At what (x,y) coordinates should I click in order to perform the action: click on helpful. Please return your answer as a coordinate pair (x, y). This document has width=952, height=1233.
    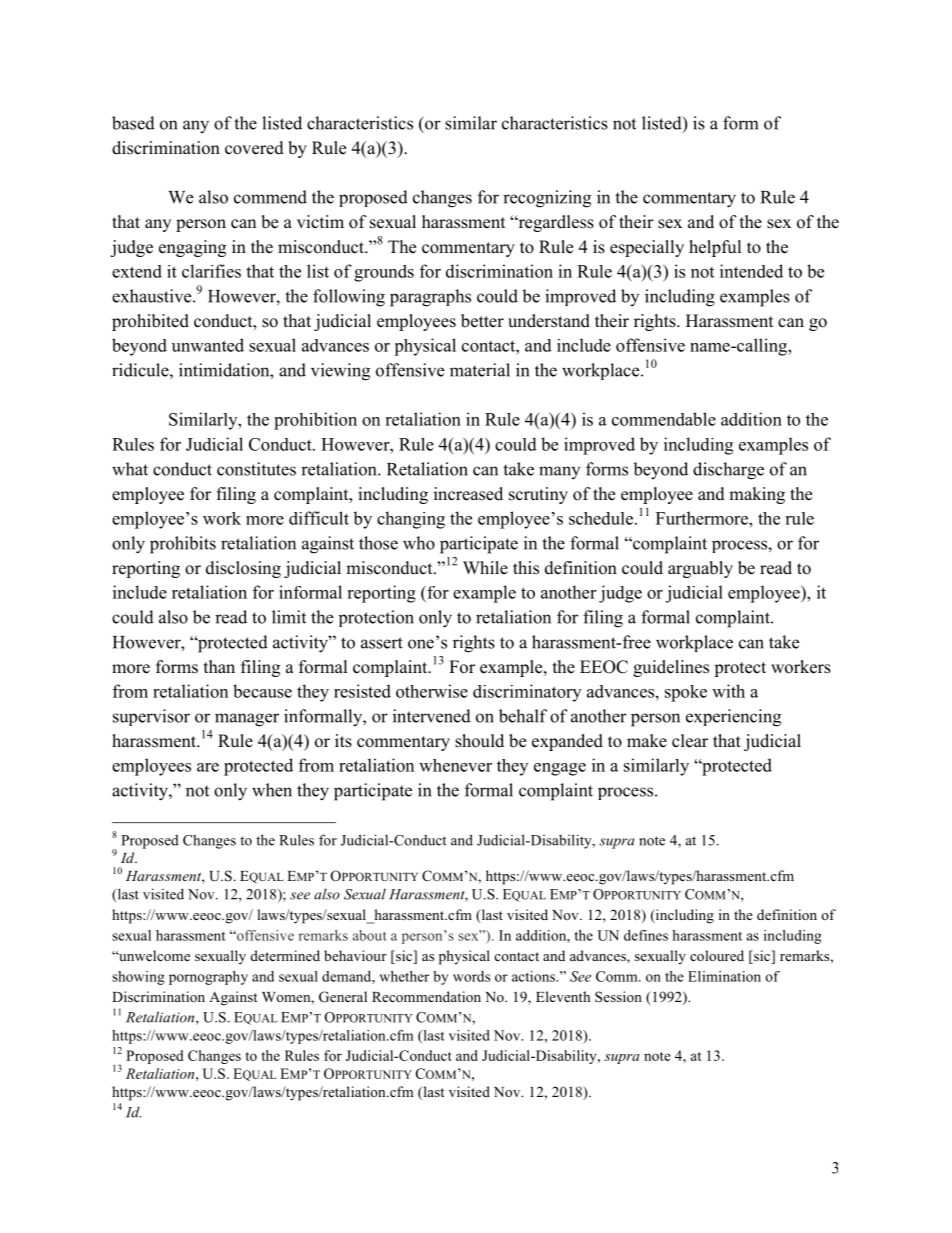
    Looking at the image, I should click on (715, 248).
